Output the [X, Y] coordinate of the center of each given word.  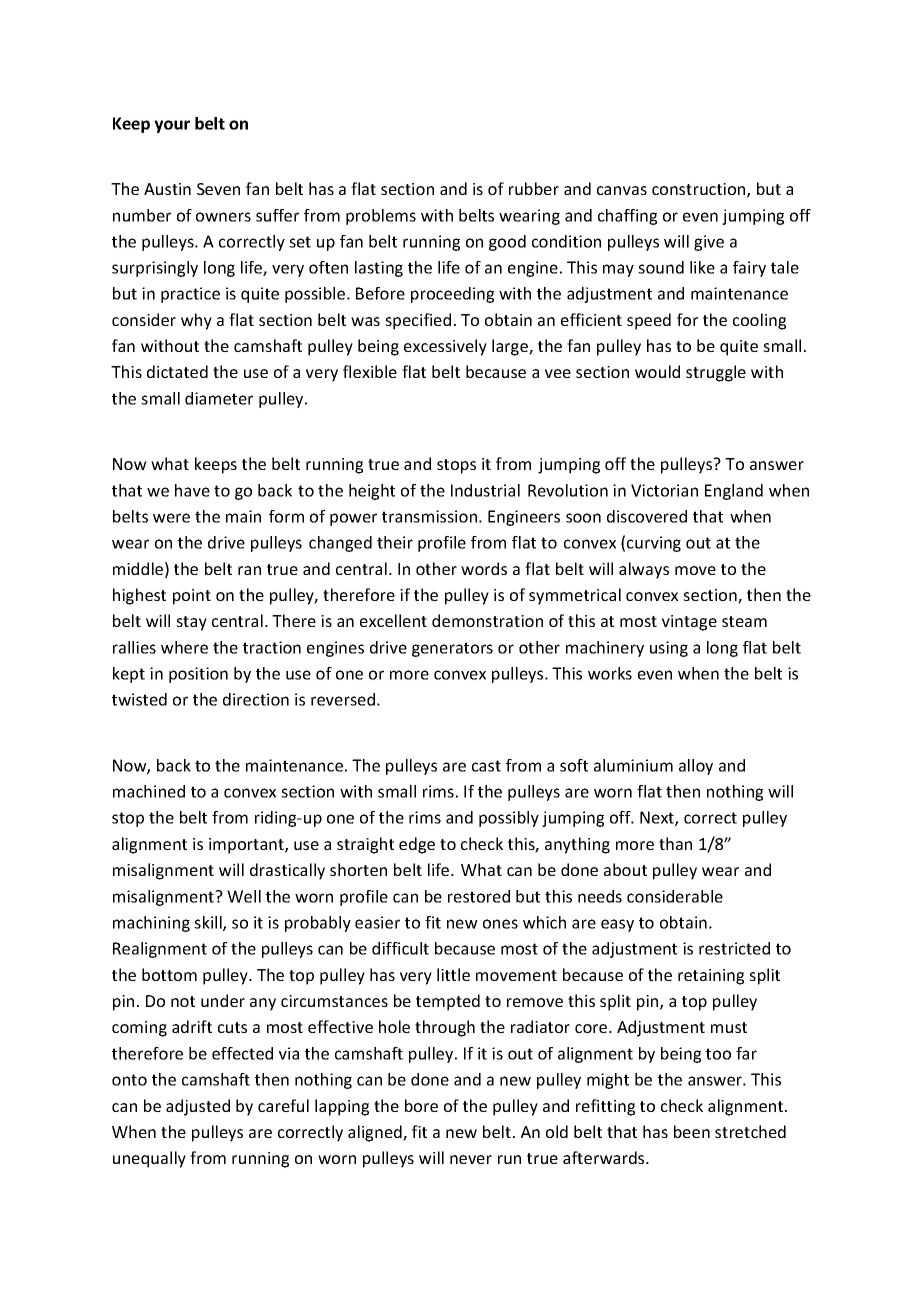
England [734, 492]
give [709, 243]
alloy [696, 767]
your [172, 126]
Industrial [485, 490]
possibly [509, 819]
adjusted [198, 1107]
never [471, 1159]
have [192, 490]
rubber [534, 188]
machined [149, 791]
